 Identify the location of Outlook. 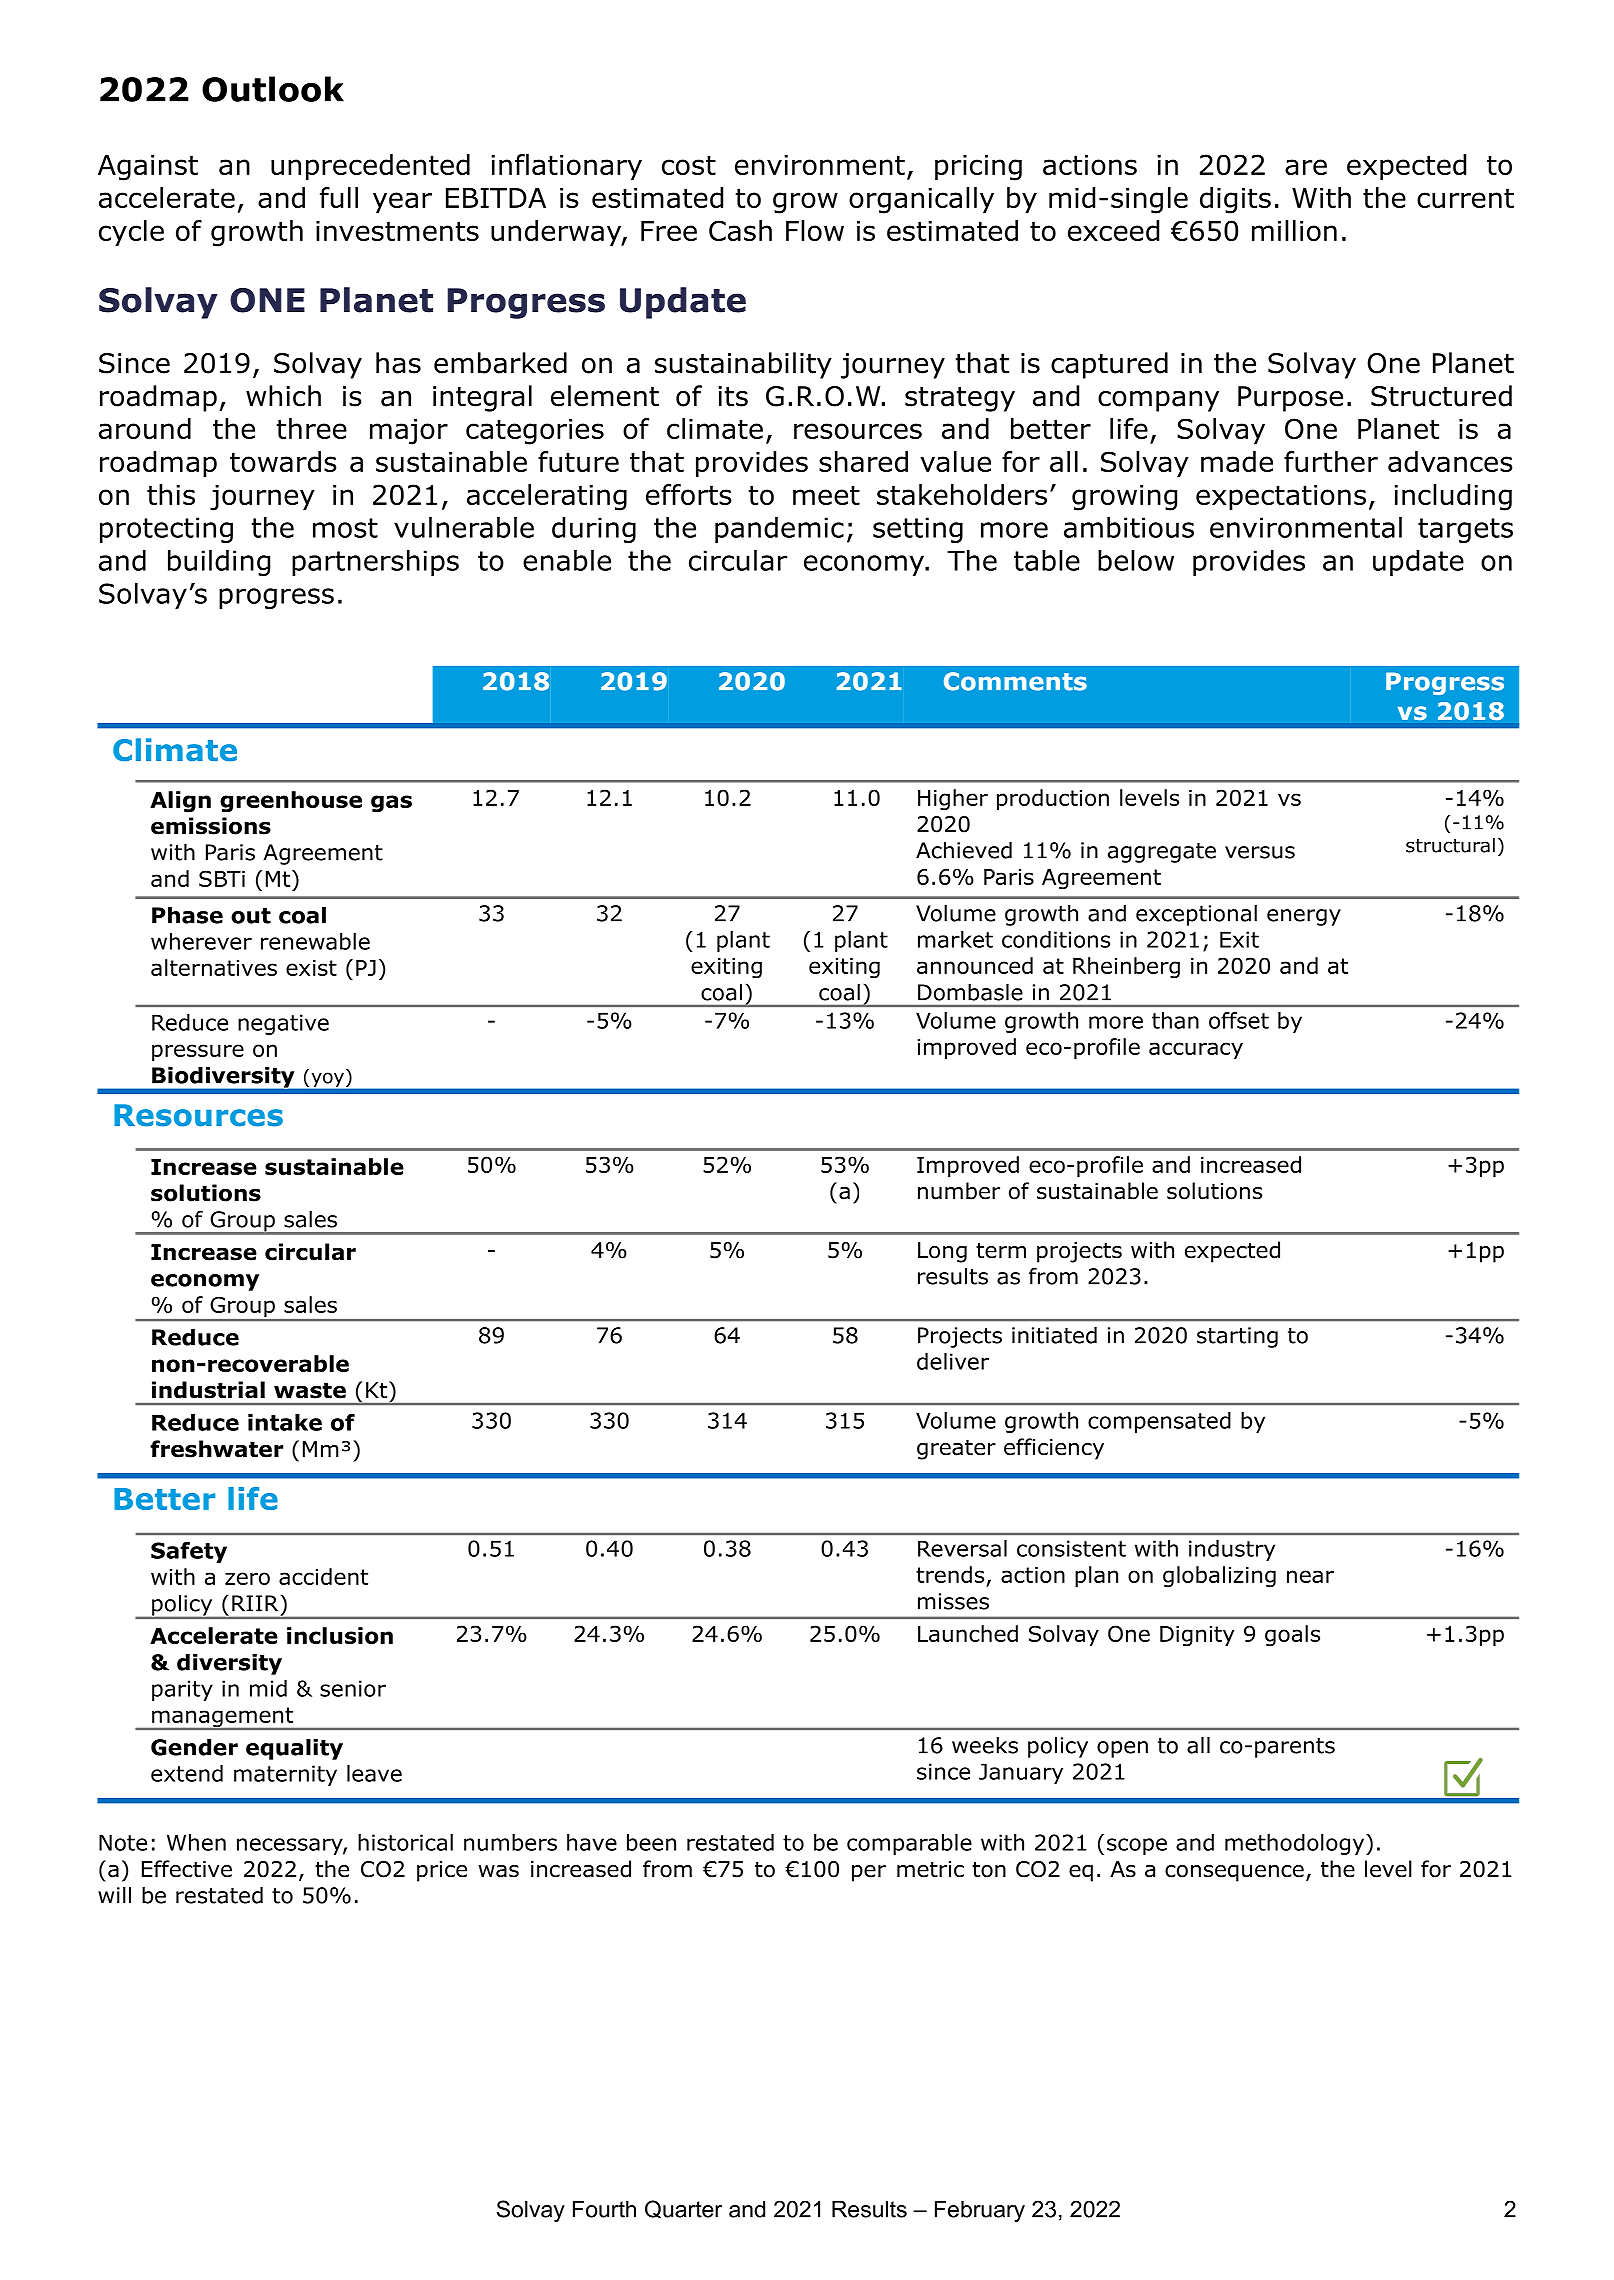
(273, 89).
